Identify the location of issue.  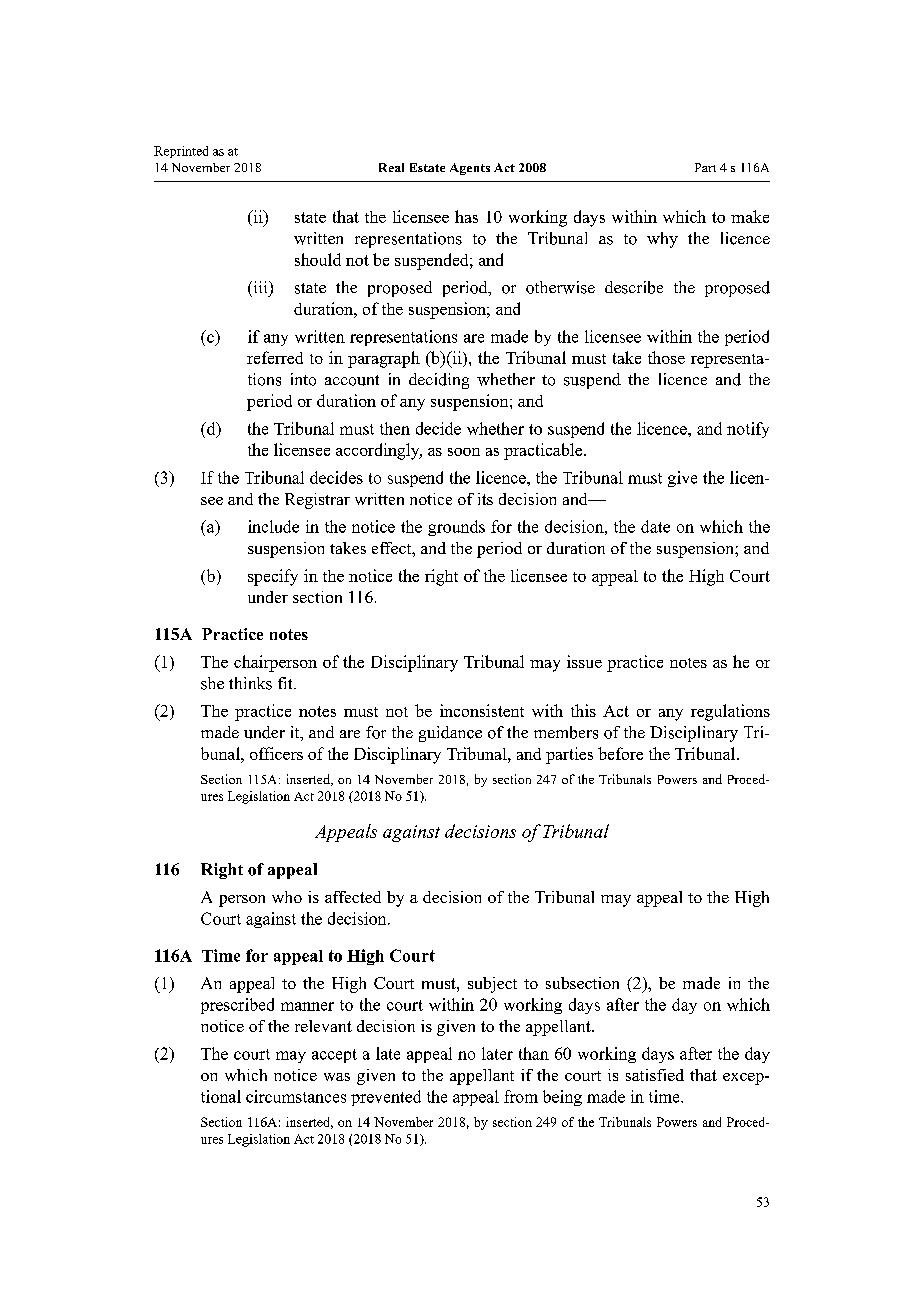
(584, 661).
